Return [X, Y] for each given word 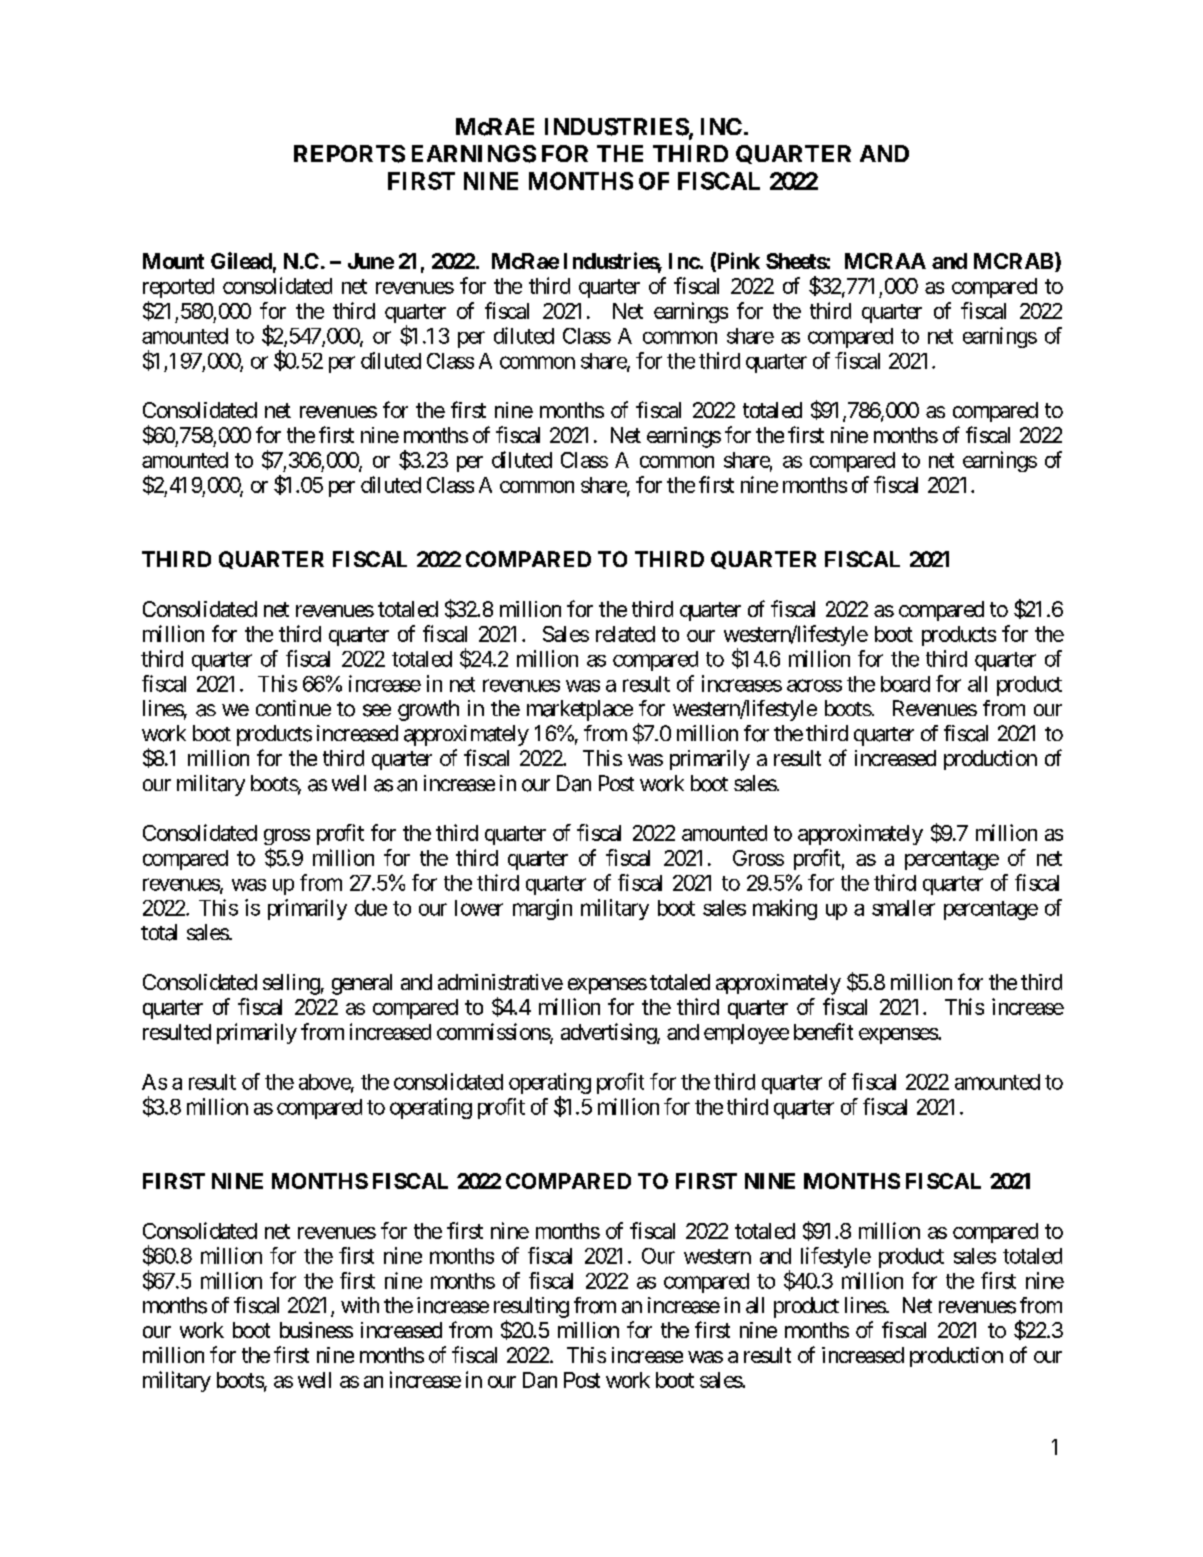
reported [178, 288]
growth [428, 710]
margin [542, 909]
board [905, 684]
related [625, 634]
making [785, 909]
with [360, 1305]
